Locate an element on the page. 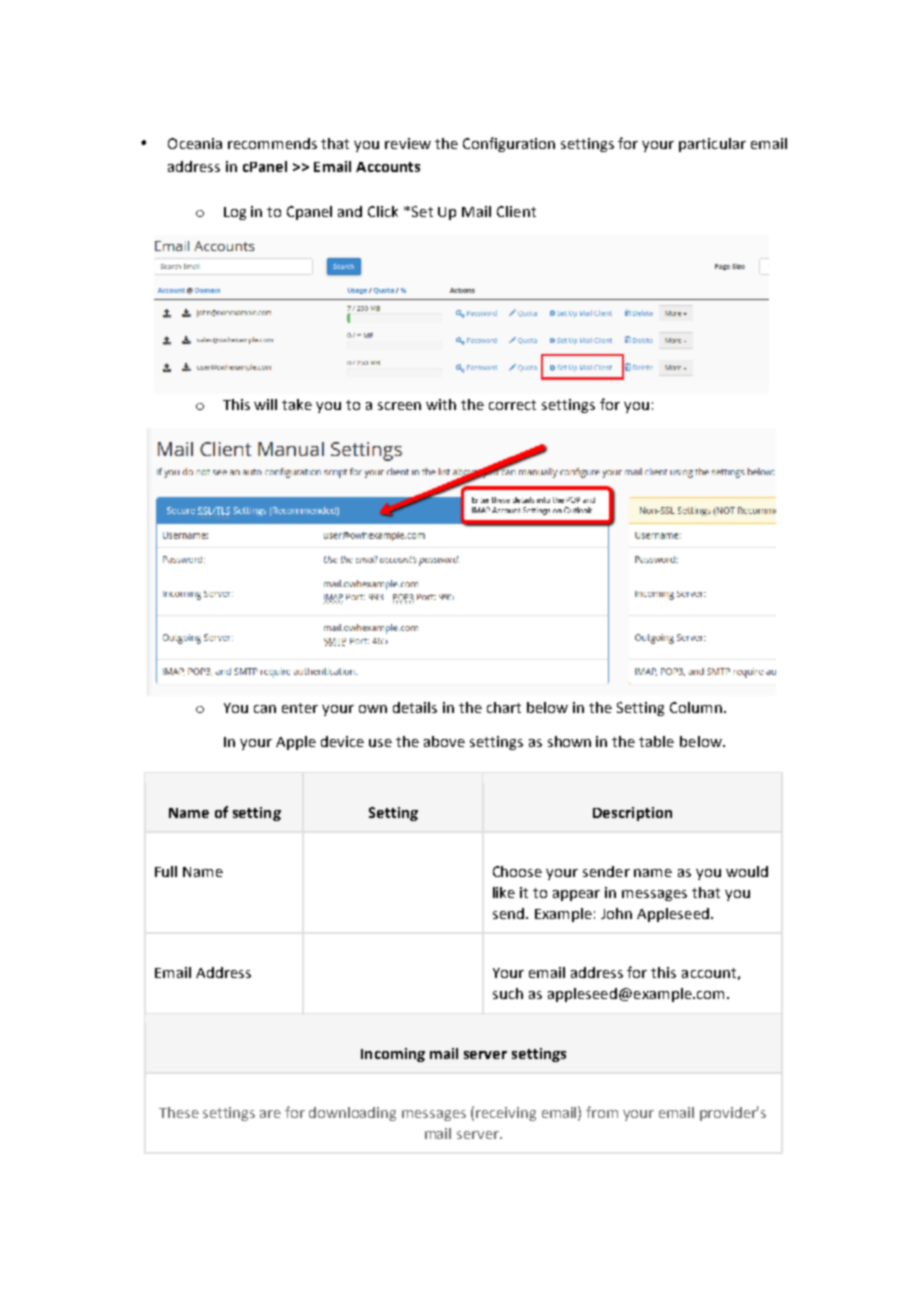 The width and height of the document is (924, 1308). Log is located at coordinates (235, 213).
